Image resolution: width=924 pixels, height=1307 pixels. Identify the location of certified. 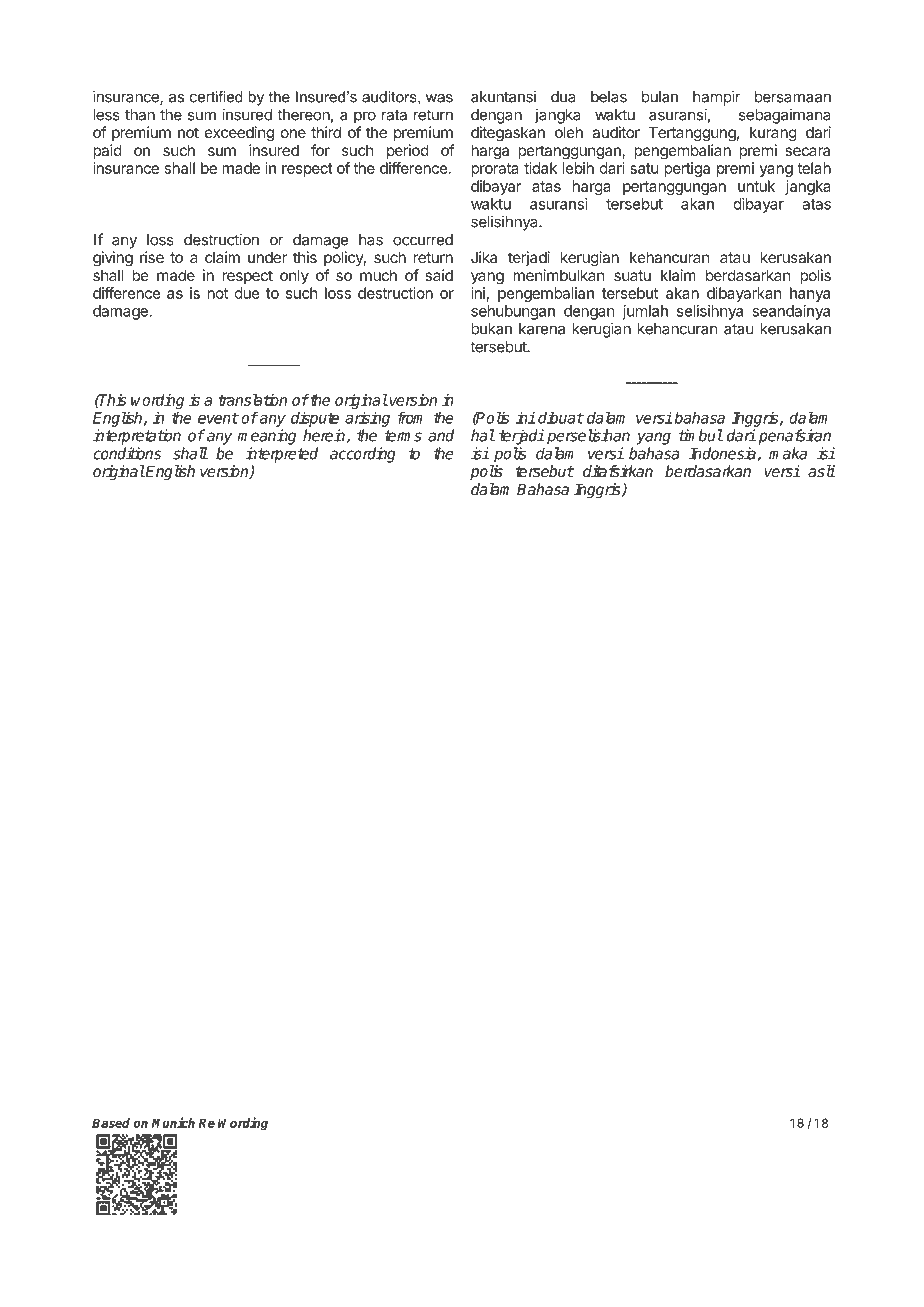
(216, 97).
